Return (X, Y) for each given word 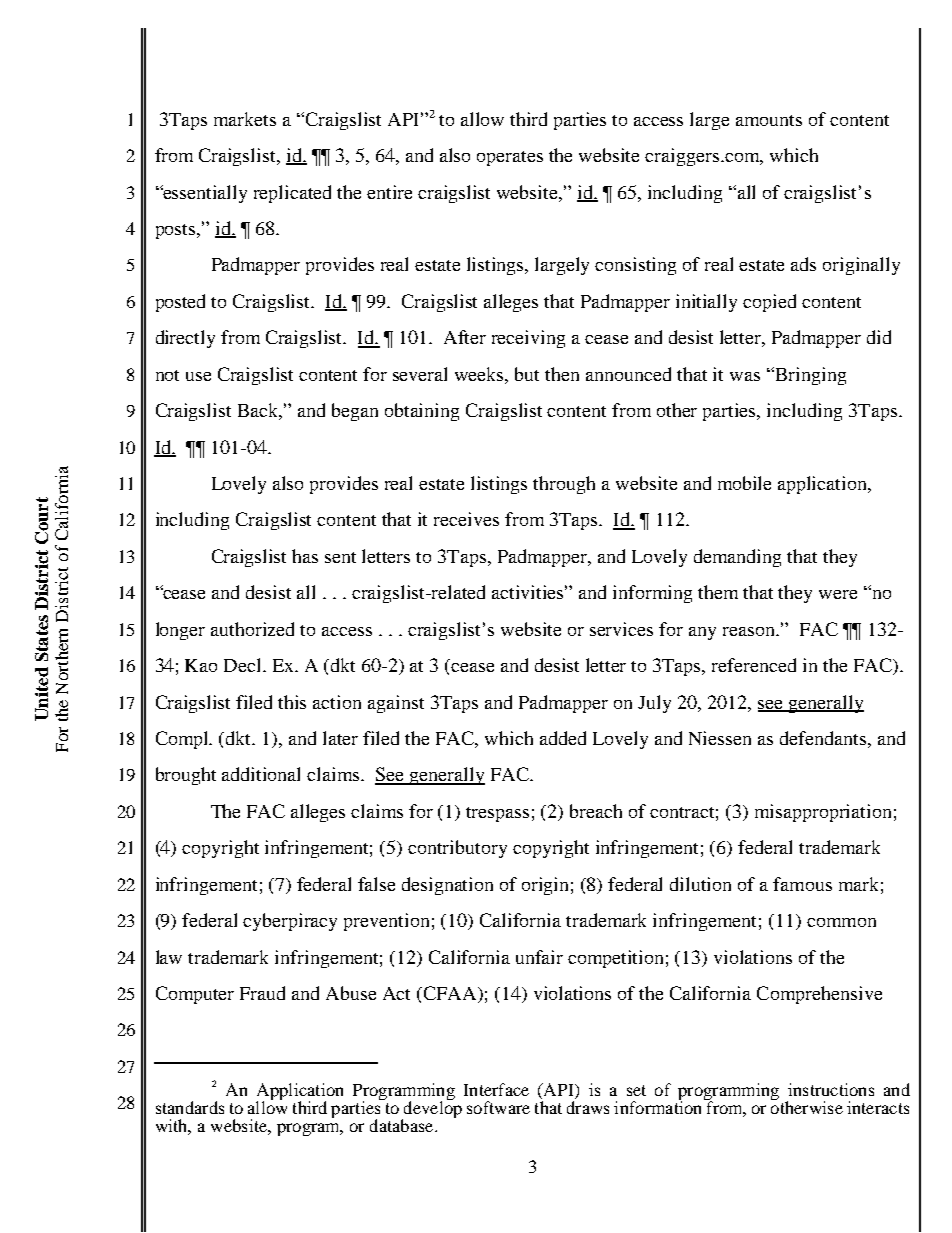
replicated (292, 194)
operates (510, 158)
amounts (769, 120)
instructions (831, 1089)
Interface (496, 1089)
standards (190, 1107)
